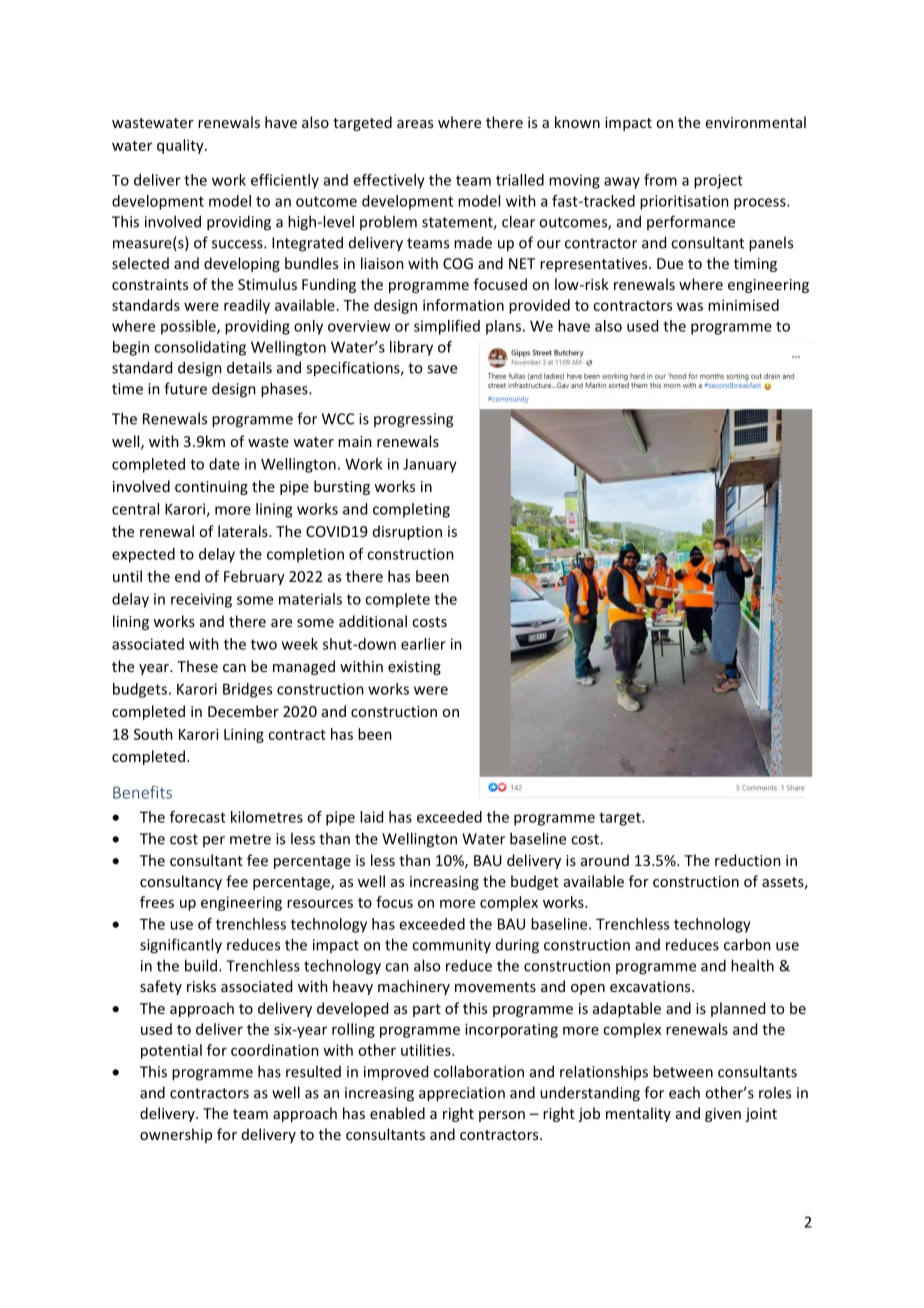  Describe the element at coordinates (181, 146) in the screenshot. I see `quality` at that location.
